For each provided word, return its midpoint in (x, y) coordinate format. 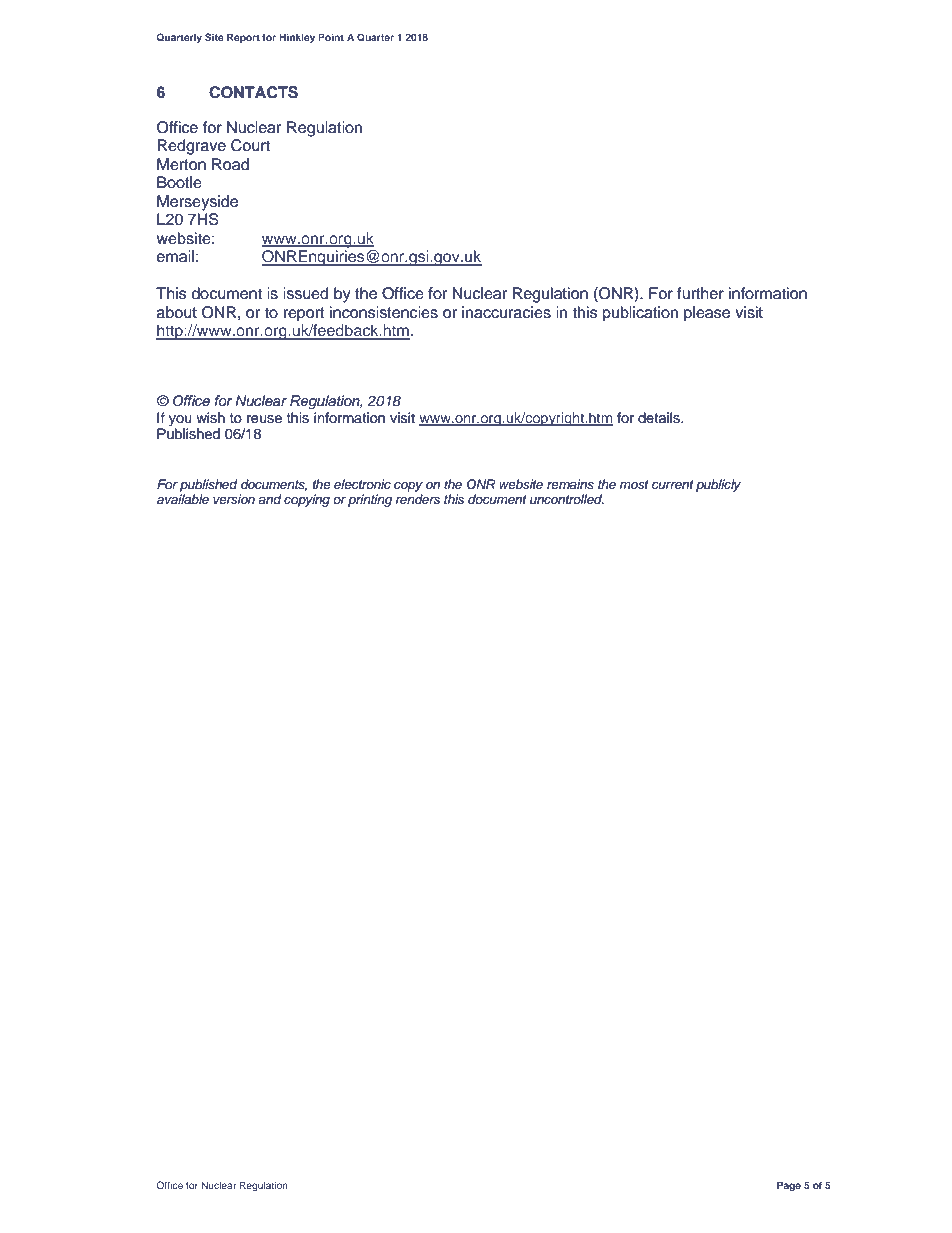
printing (370, 500)
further (700, 293)
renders (418, 499)
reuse (264, 419)
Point (331, 37)
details (660, 418)
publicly (718, 485)
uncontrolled (567, 499)
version (234, 499)
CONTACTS (253, 92)
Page (789, 1186)
